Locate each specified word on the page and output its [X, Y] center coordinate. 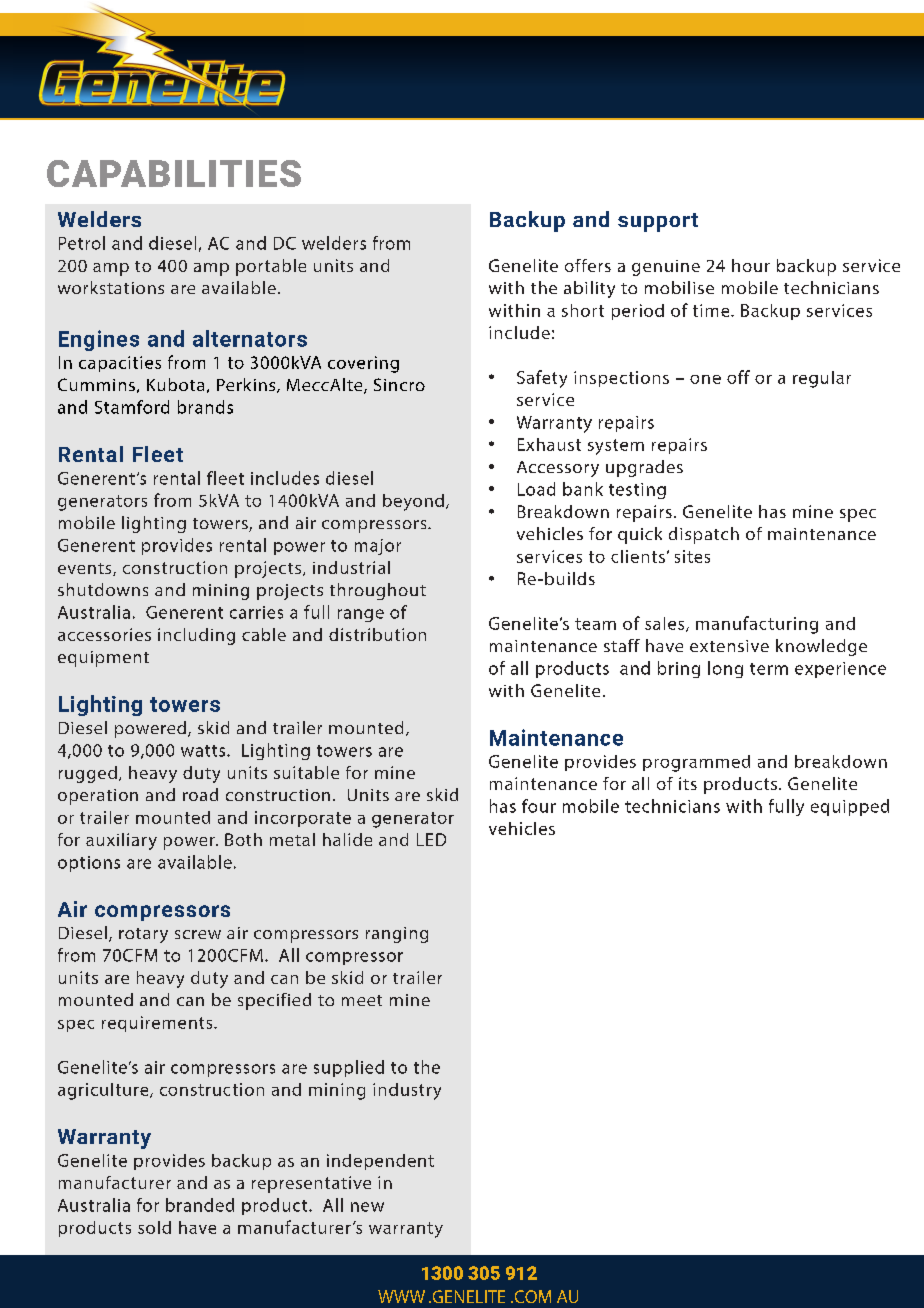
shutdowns [103, 589]
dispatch [704, 535]
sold [154, 1227]
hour [751, 265]
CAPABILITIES [174, 173]
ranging [397, 935]
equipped [850, 807]
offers [588, 265]
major [378, 547]
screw [198, 934]
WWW [401, 1296]
